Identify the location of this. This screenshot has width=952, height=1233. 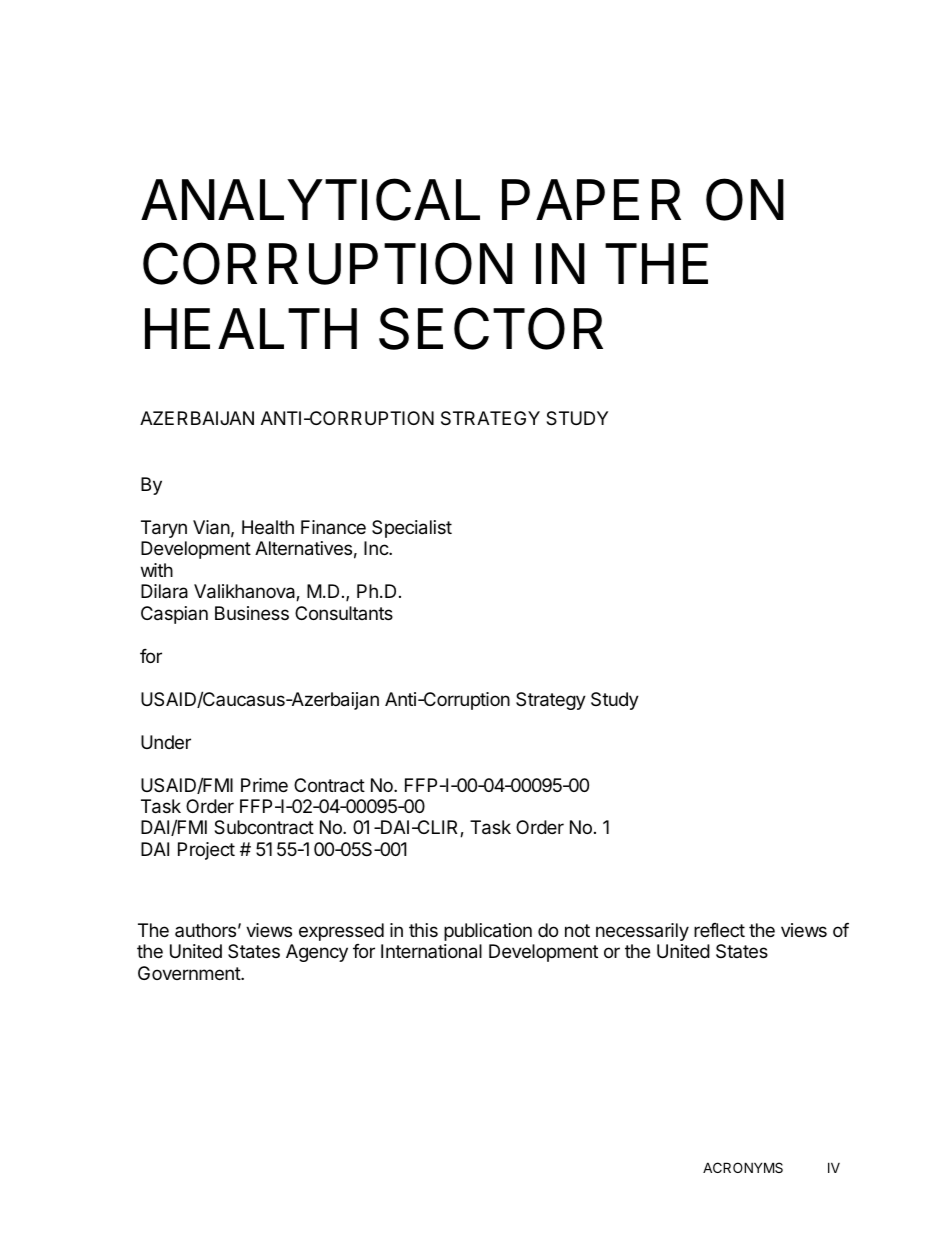
(423, 930).
